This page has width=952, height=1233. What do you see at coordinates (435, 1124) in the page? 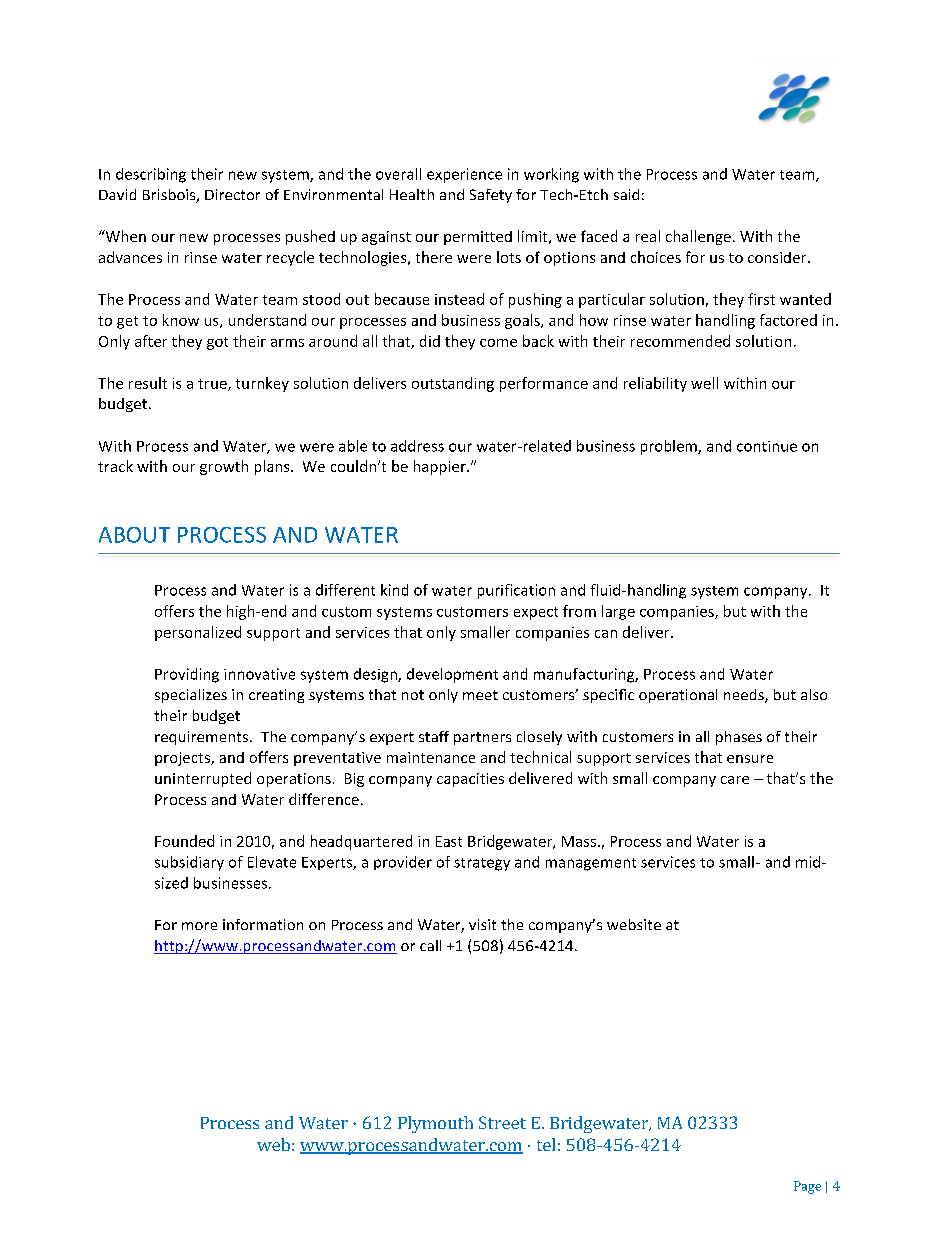
I see `Plymouth` at bounding box center [435, 1124].
